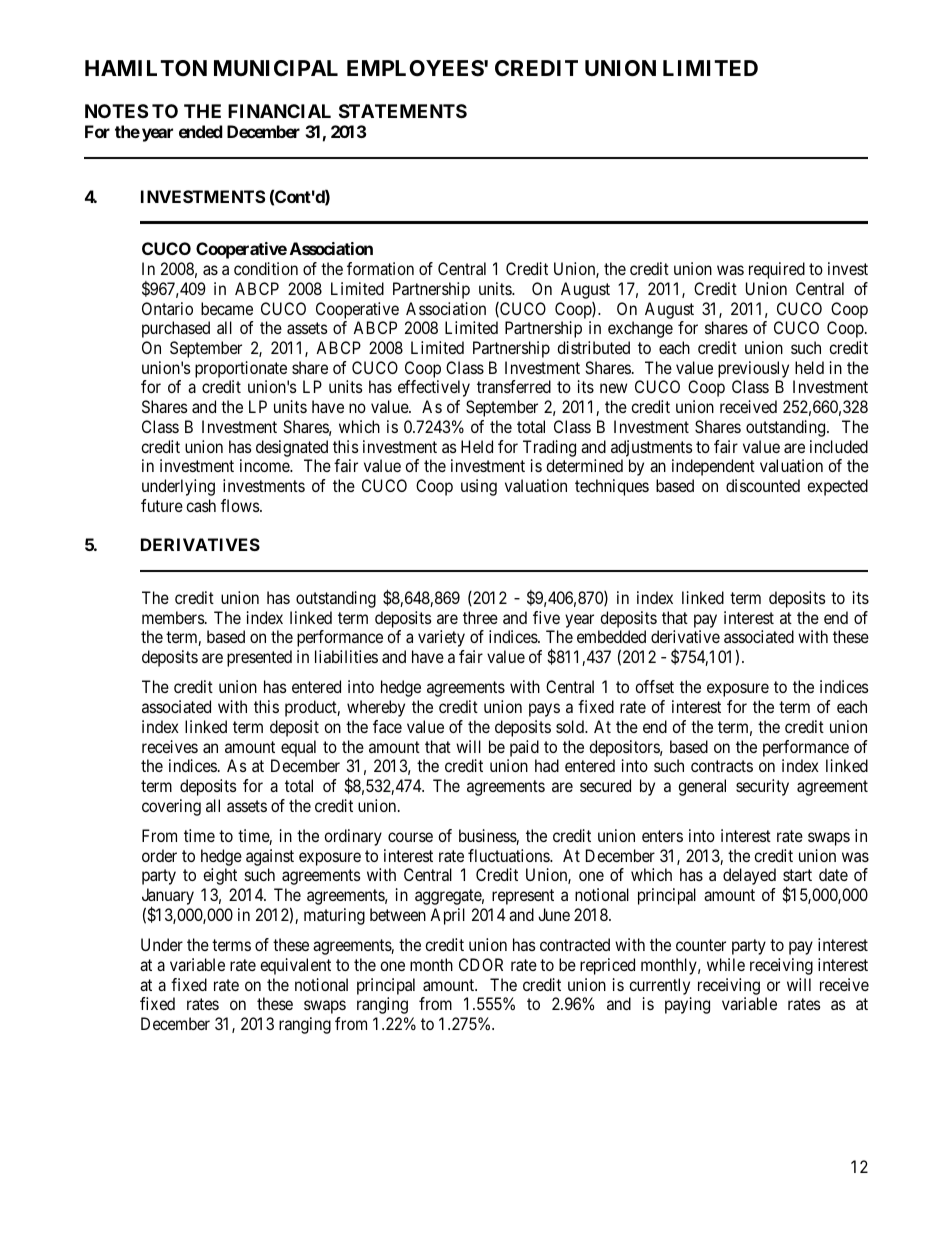 This image has width=952, height=1233. Describe the element at coordinates (295, 966) in the image. I see `equivalent` at that location.
